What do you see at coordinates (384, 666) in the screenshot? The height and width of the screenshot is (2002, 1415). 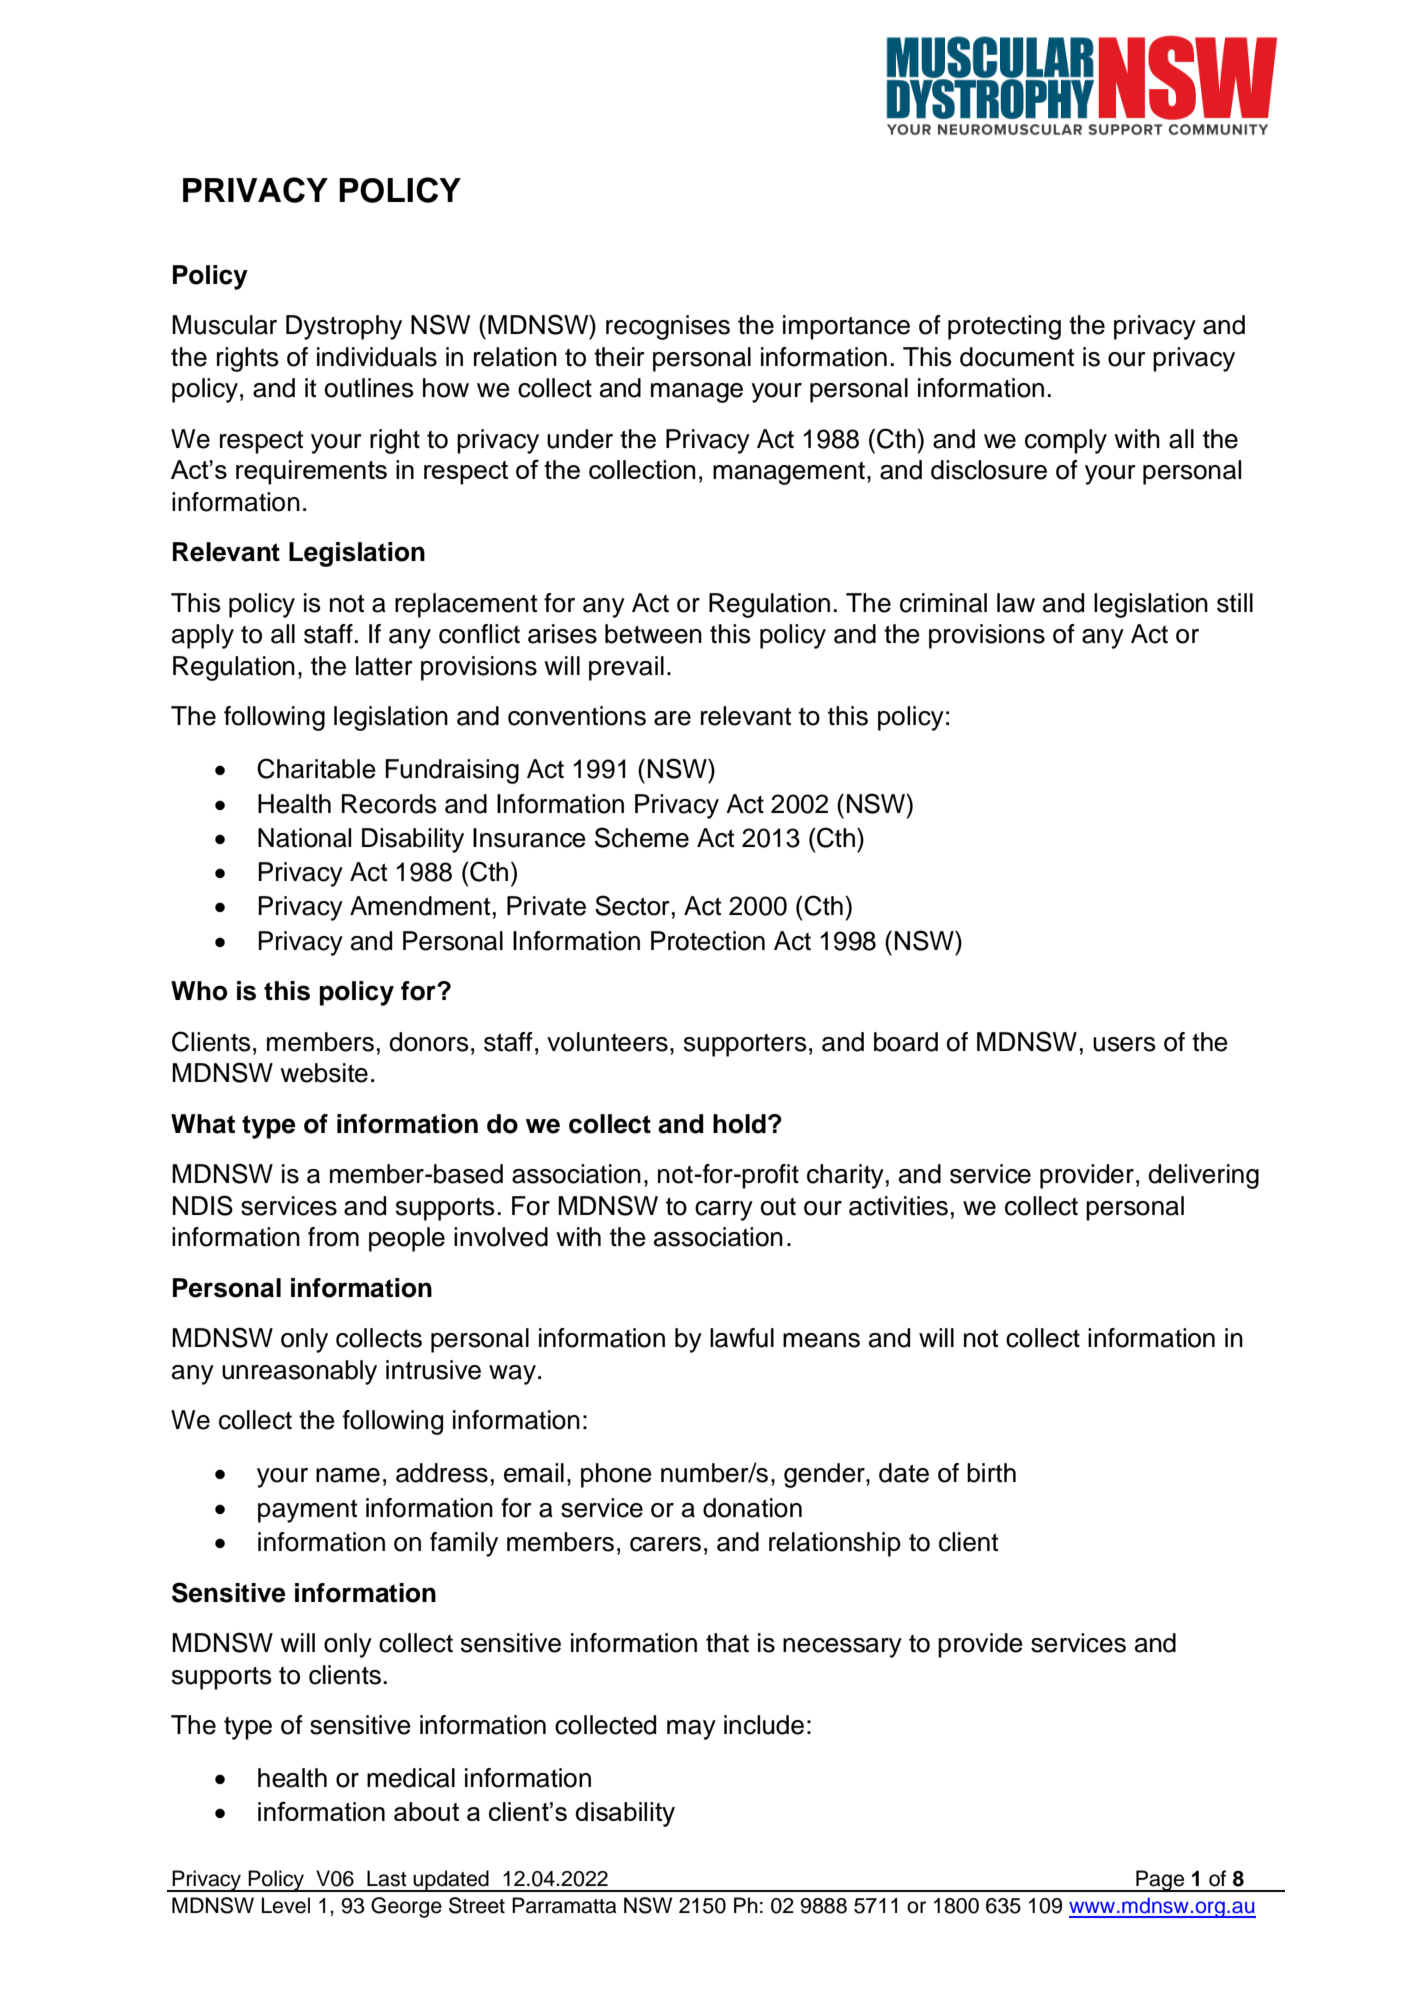 I see `latter` at bounding box center [384, 666].
